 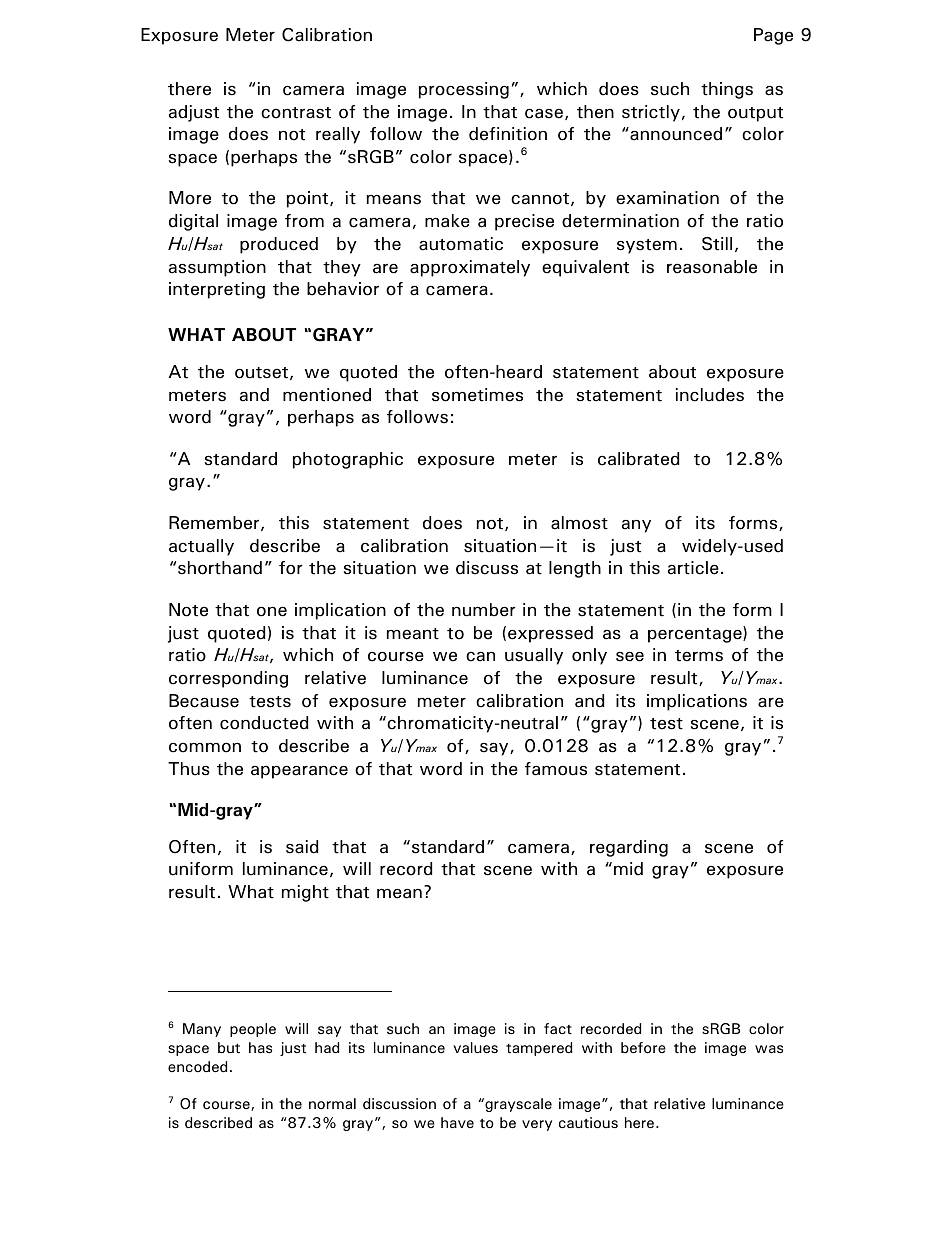 I want to click on processing, so click(x=464, y=90).
